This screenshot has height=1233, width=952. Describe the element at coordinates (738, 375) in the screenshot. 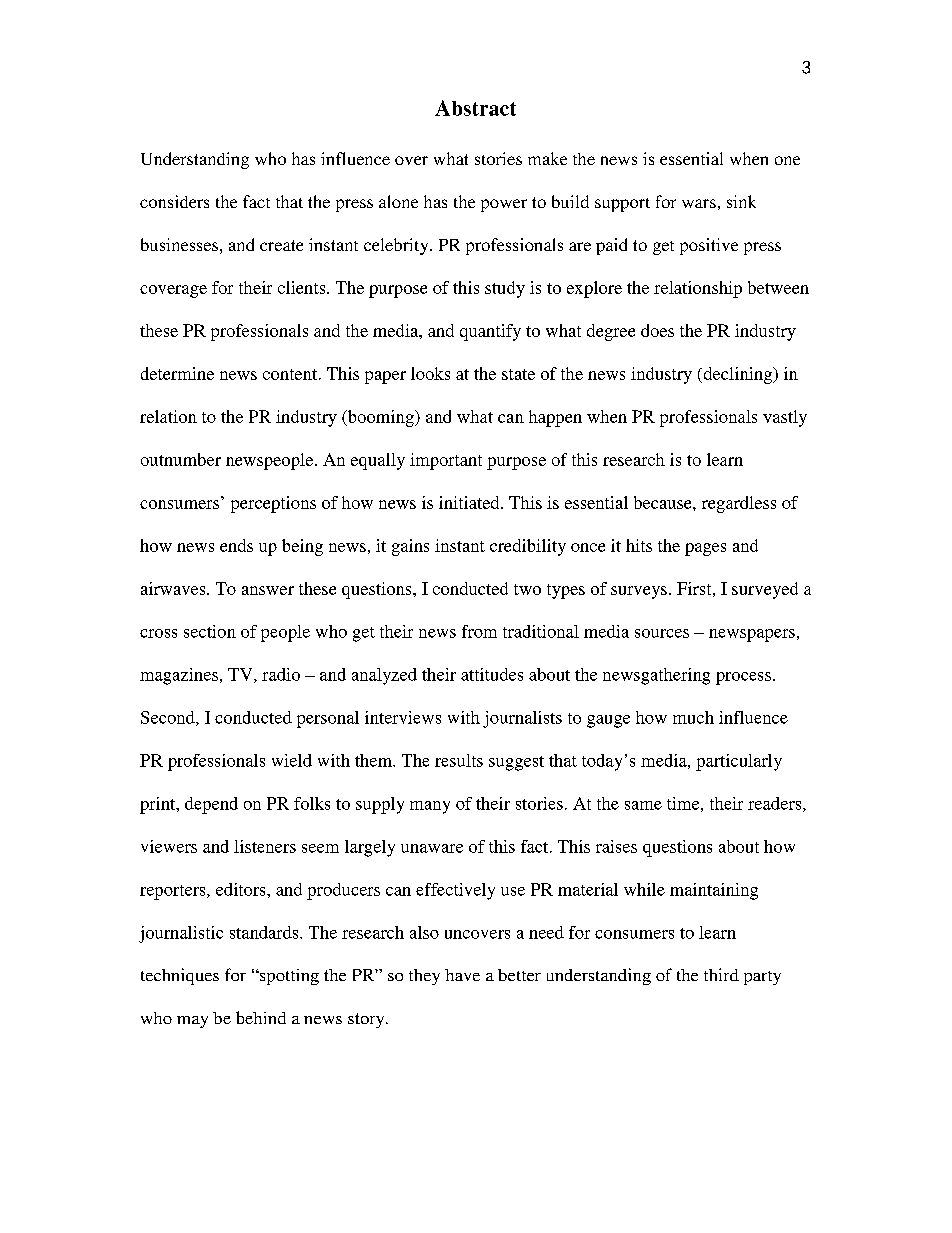

I see `declining` at that location.
